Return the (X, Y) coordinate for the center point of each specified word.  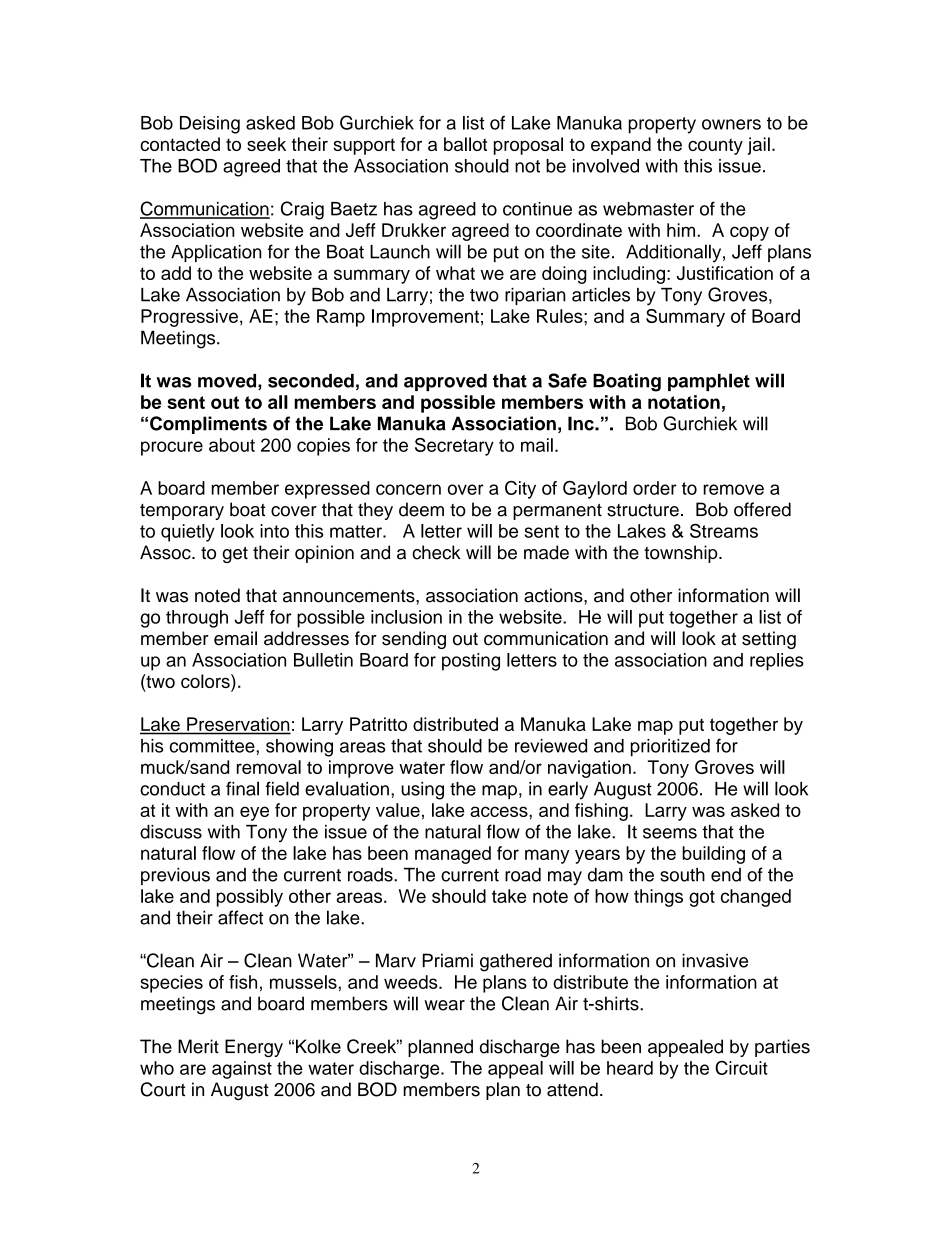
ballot (465, 144)
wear (444, 1005)
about (232, 445)
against (242, 1070)
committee (213, 746)
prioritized (670, 747)
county (715, 146)
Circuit (741, 1068)
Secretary (454, 447)
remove (733, 489)
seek (266, 144)
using (422, 791)
